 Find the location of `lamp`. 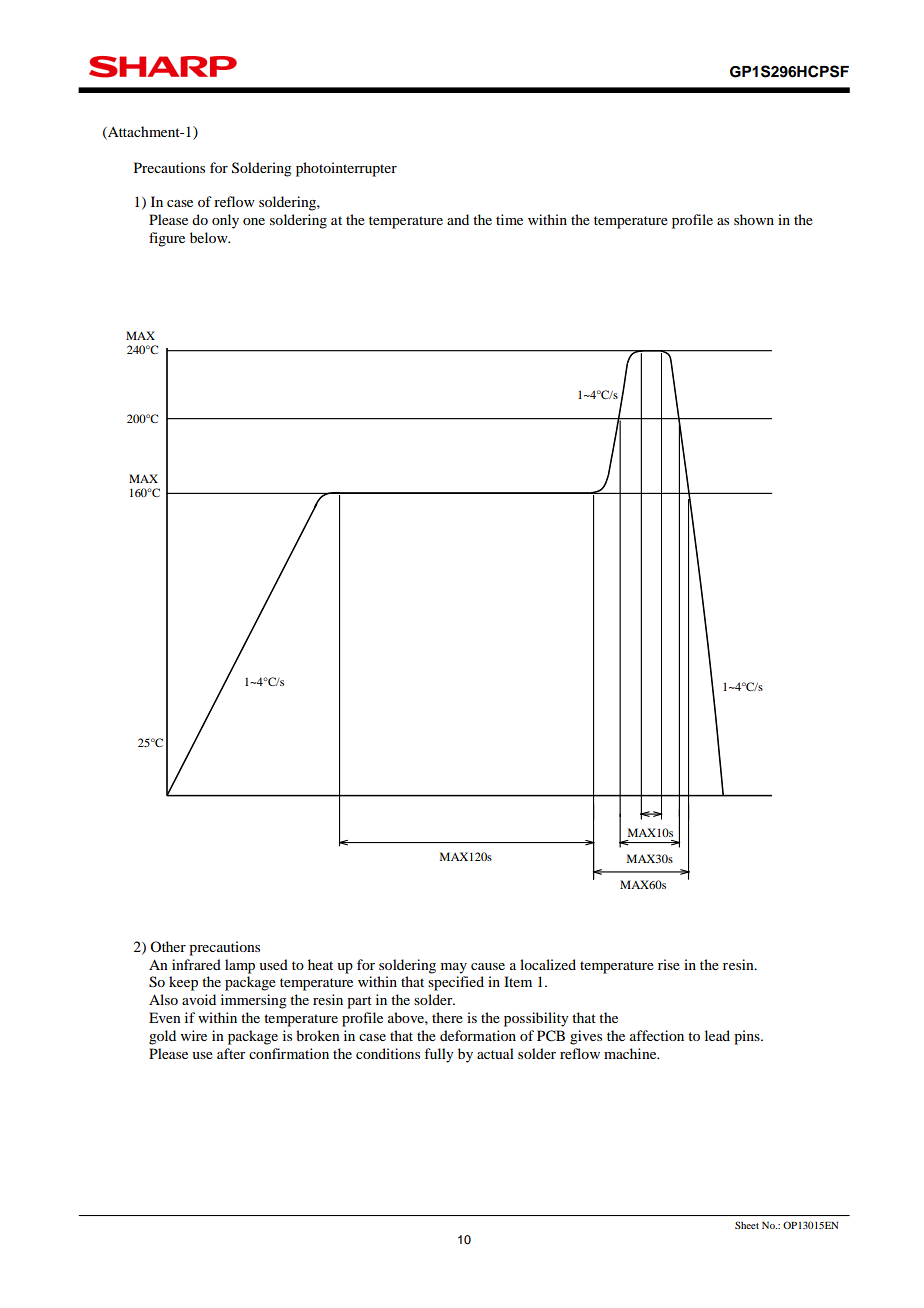

lamp is located at coordinates (240, 966).
